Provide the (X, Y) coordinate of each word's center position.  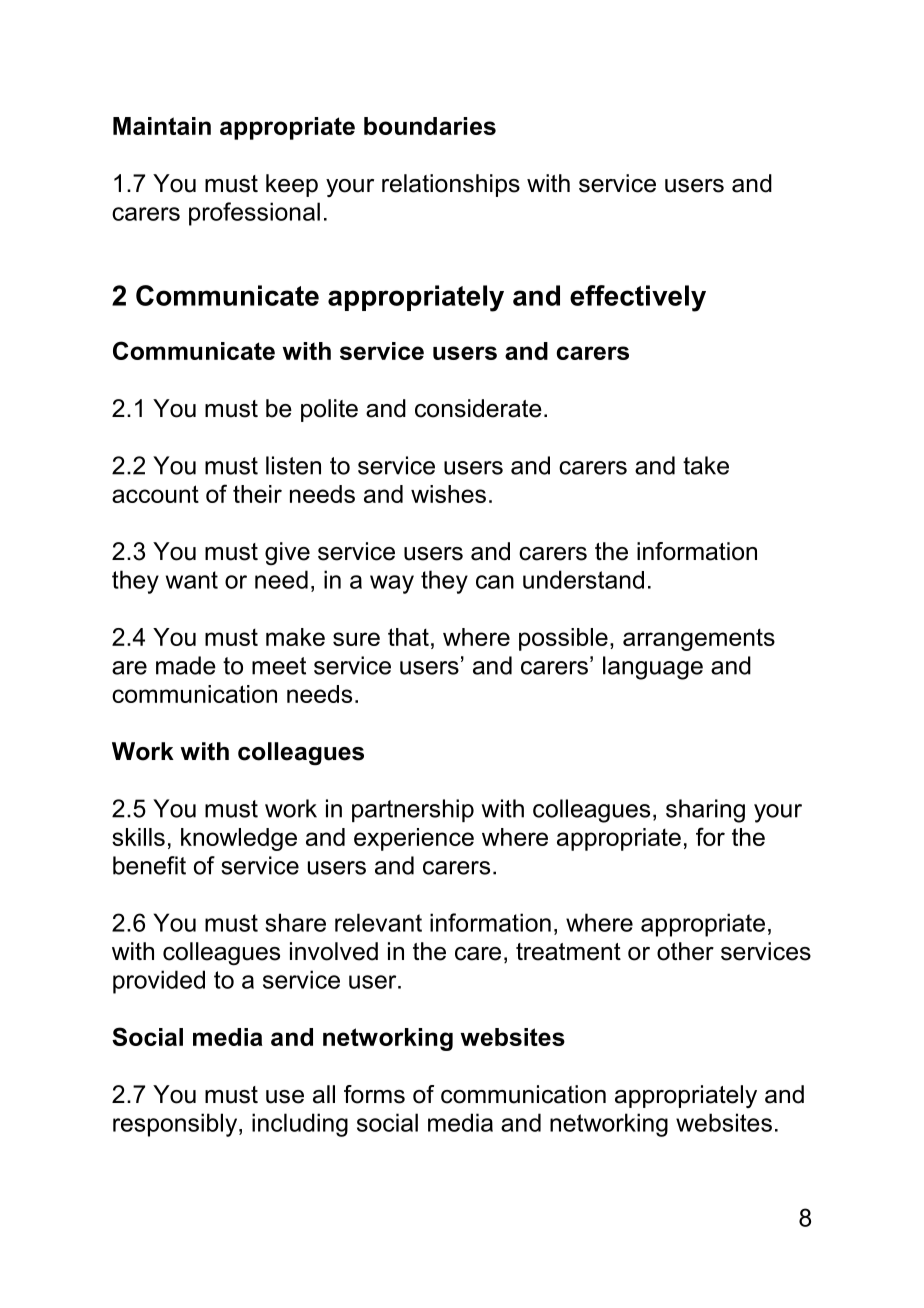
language (653, 668)
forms (374, 1094)
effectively (638, 298)
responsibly (176, 1125)
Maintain (162, 126)
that (408, 637)
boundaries (430, 126)
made (186, 665)
